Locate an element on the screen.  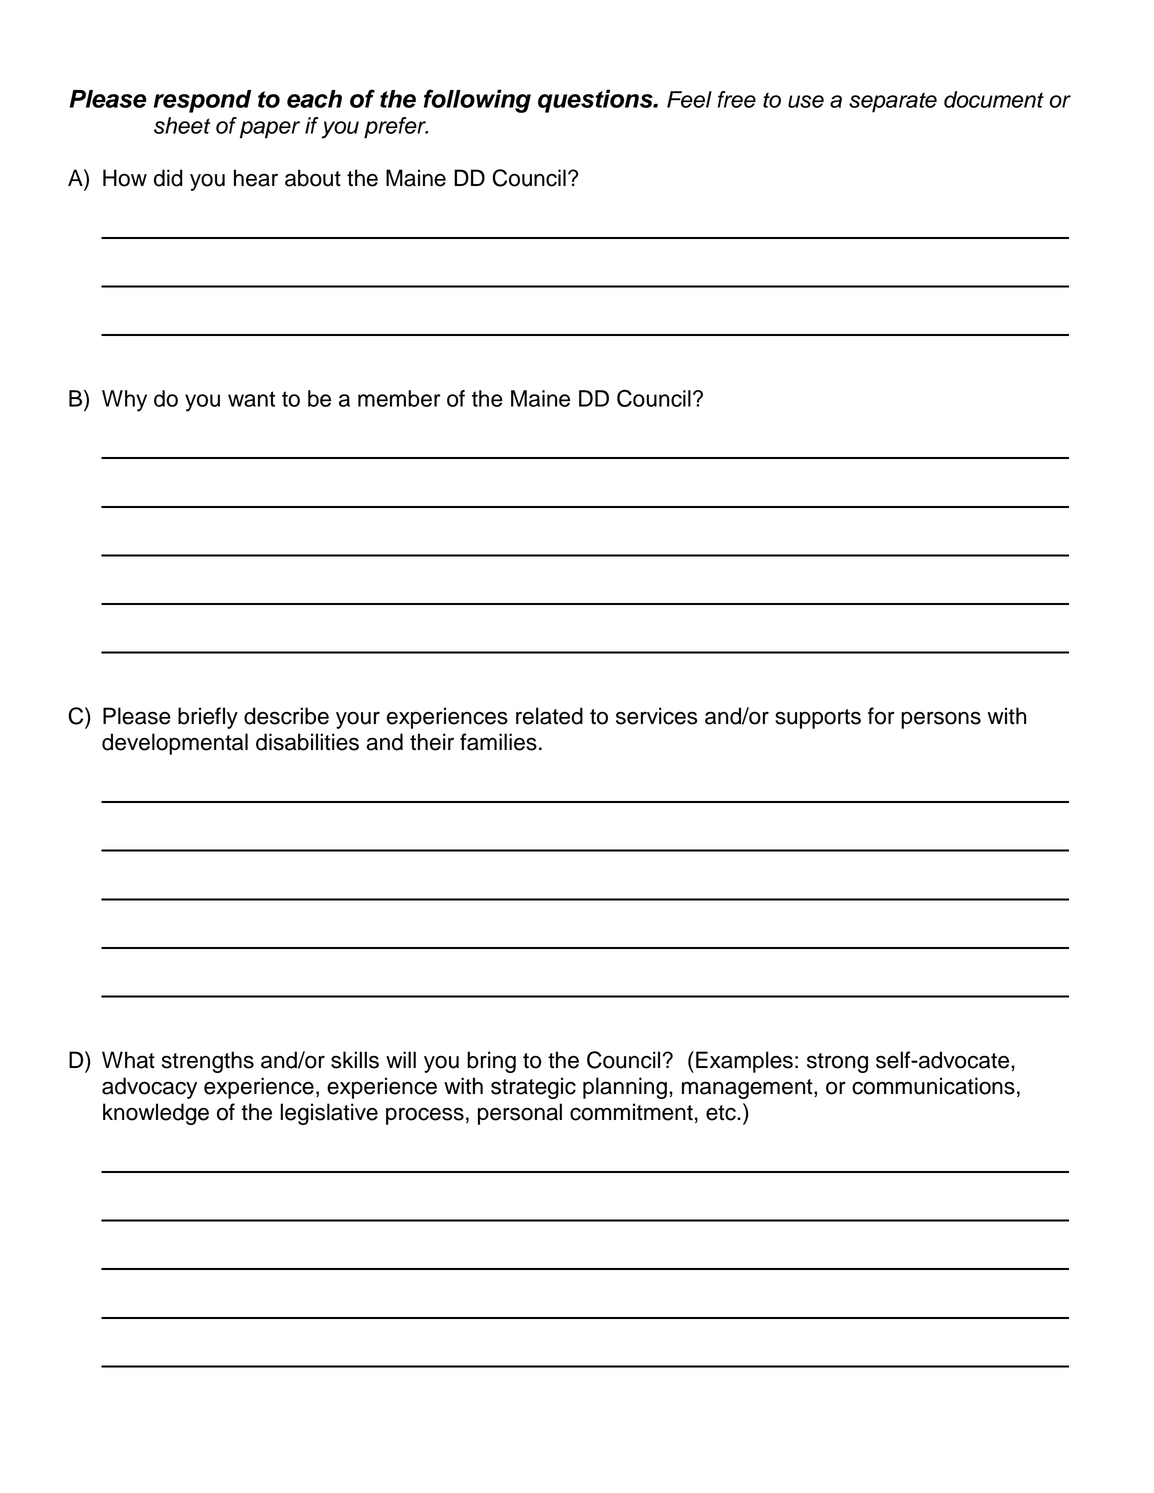
families is located at coordinates (498, 742).
